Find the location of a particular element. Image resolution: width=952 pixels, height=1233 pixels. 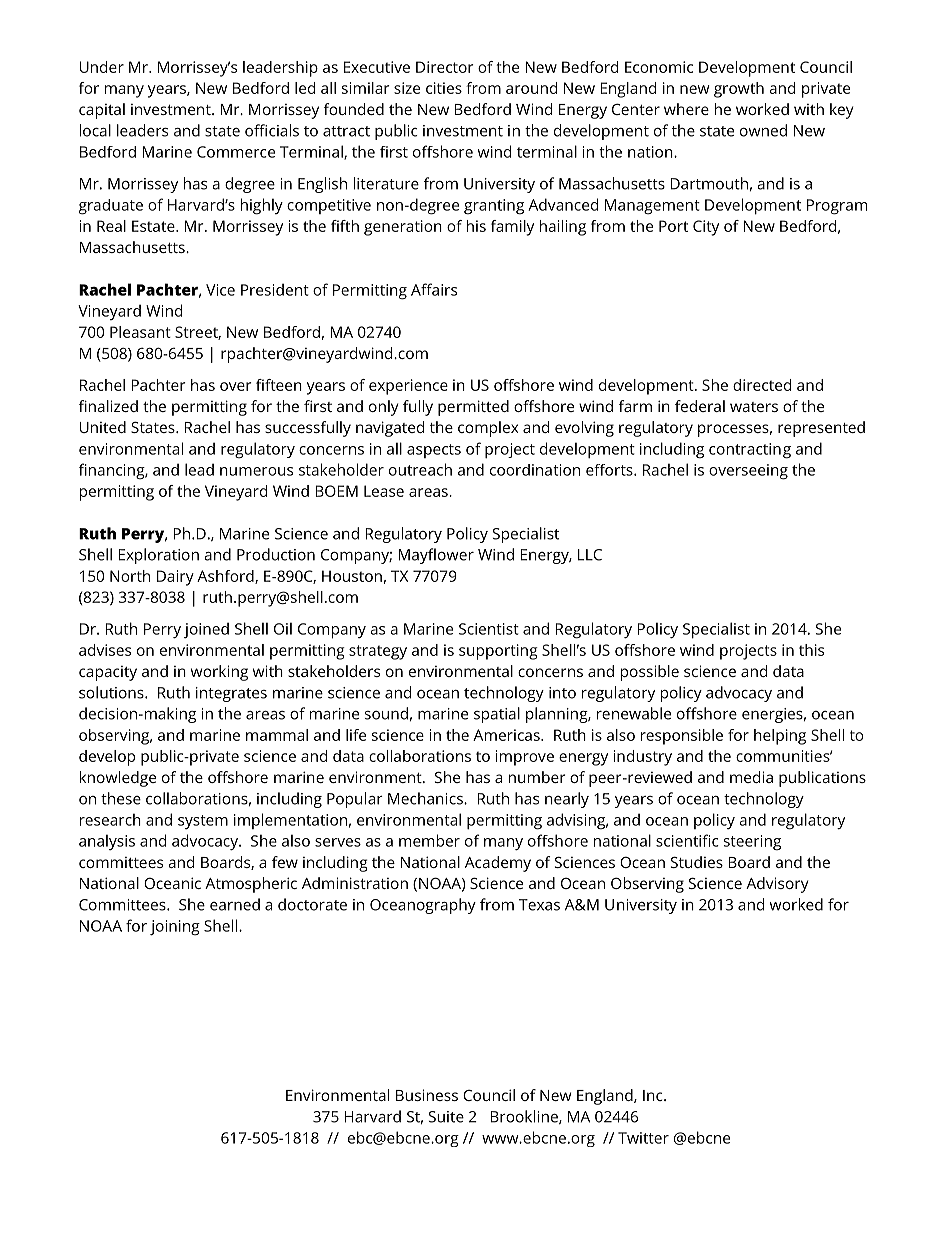

Twitter is located at coordinates (643, 1138).
